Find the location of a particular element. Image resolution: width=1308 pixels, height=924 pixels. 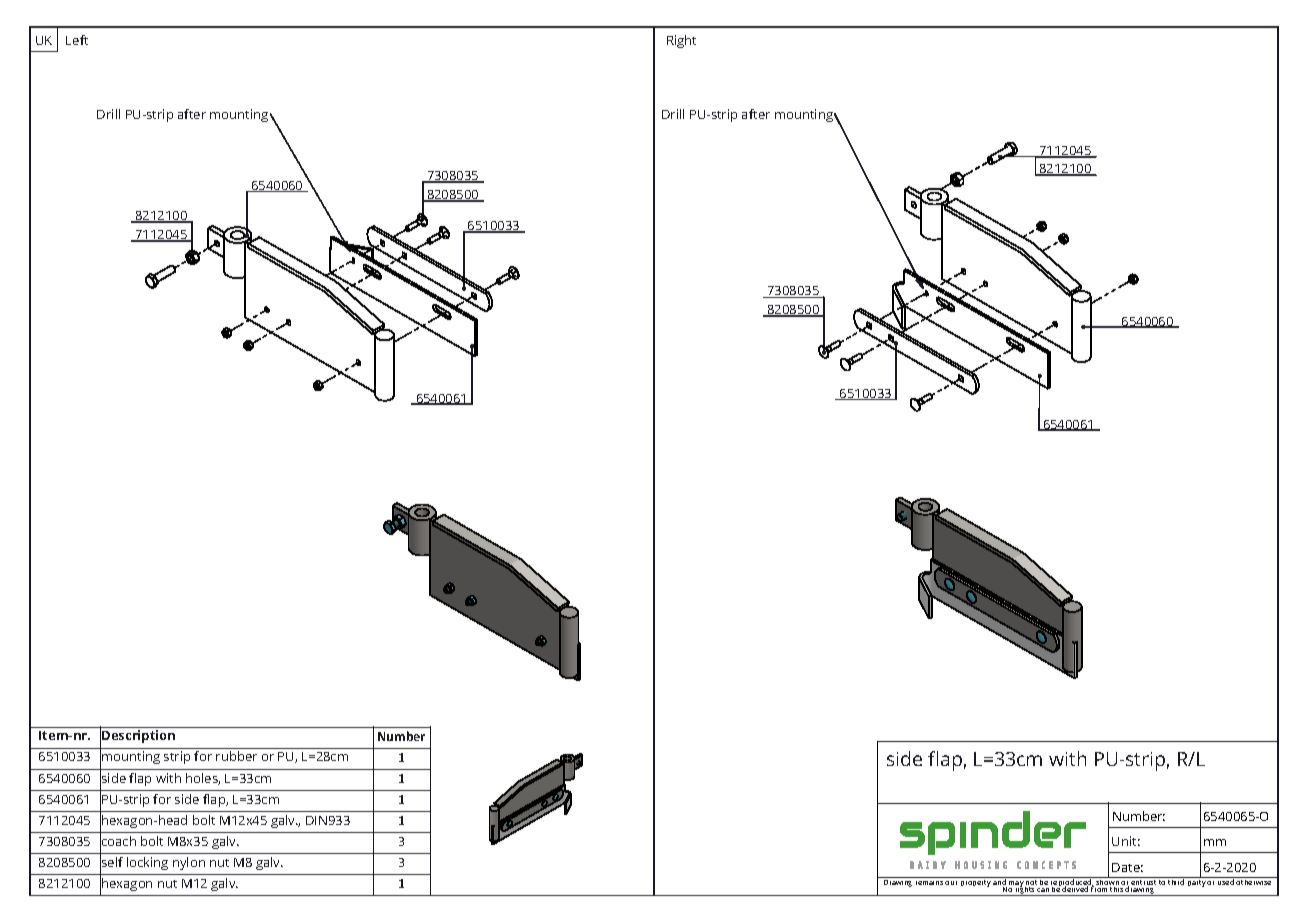

Left is located at coordinates (77, 40).
